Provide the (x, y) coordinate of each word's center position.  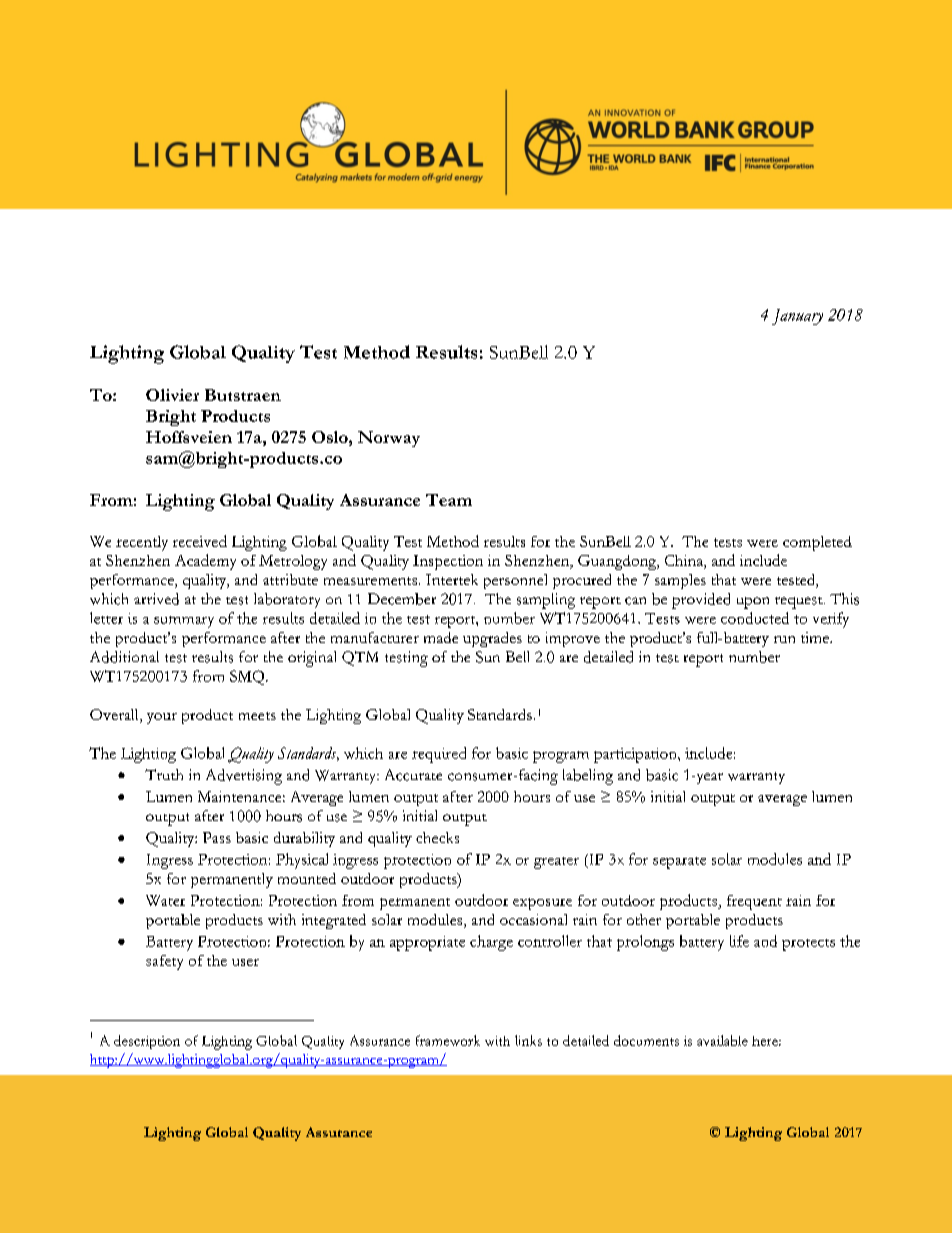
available (722, 1040)
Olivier (172, 395)
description (147, 1042)
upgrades (492, 639)
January (797, 317)
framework (448, 1040)
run (784, 639)
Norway (389, 439)
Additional (124, 657)
